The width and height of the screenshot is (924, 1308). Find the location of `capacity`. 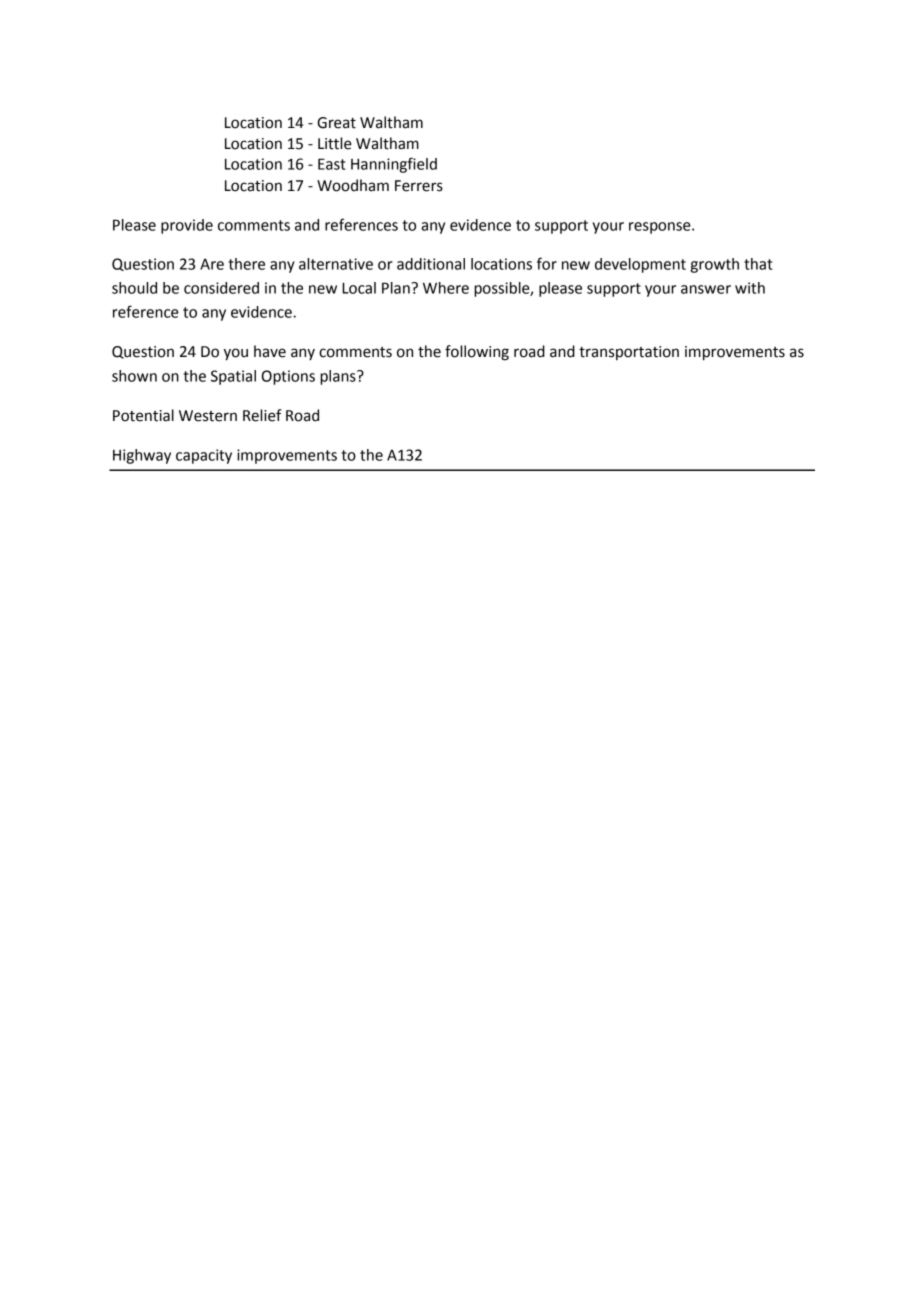

capacity is located at coordinates (204, 456).
